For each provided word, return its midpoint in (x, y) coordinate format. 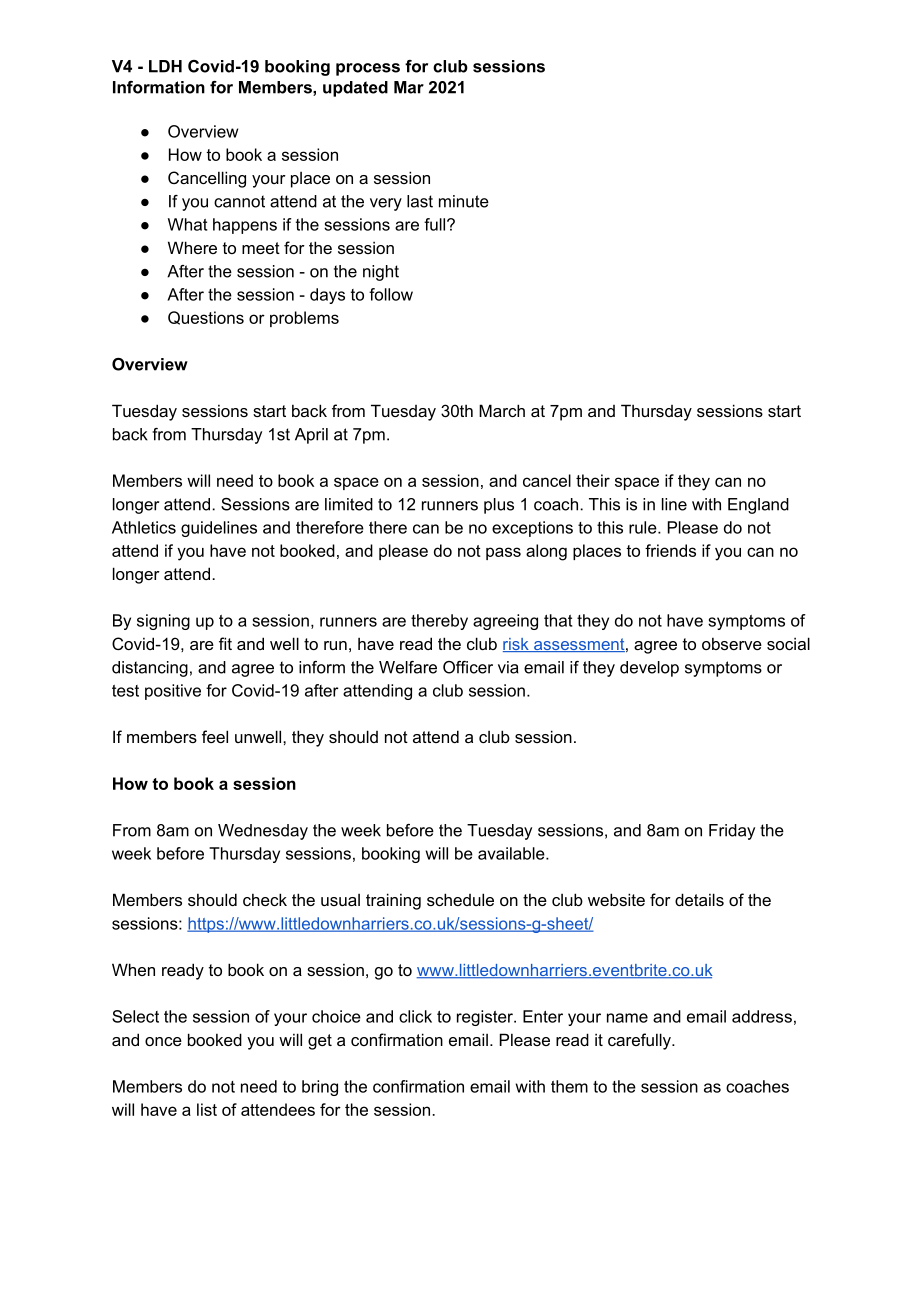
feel (215, 736)
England (758, 506)
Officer (468, 667)
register (486, 1018)
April (311, 436)
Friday (732, 832)
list (207, 1109)
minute (464, 201)
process (368, 69)
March (502, 410)
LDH (165, 66)
